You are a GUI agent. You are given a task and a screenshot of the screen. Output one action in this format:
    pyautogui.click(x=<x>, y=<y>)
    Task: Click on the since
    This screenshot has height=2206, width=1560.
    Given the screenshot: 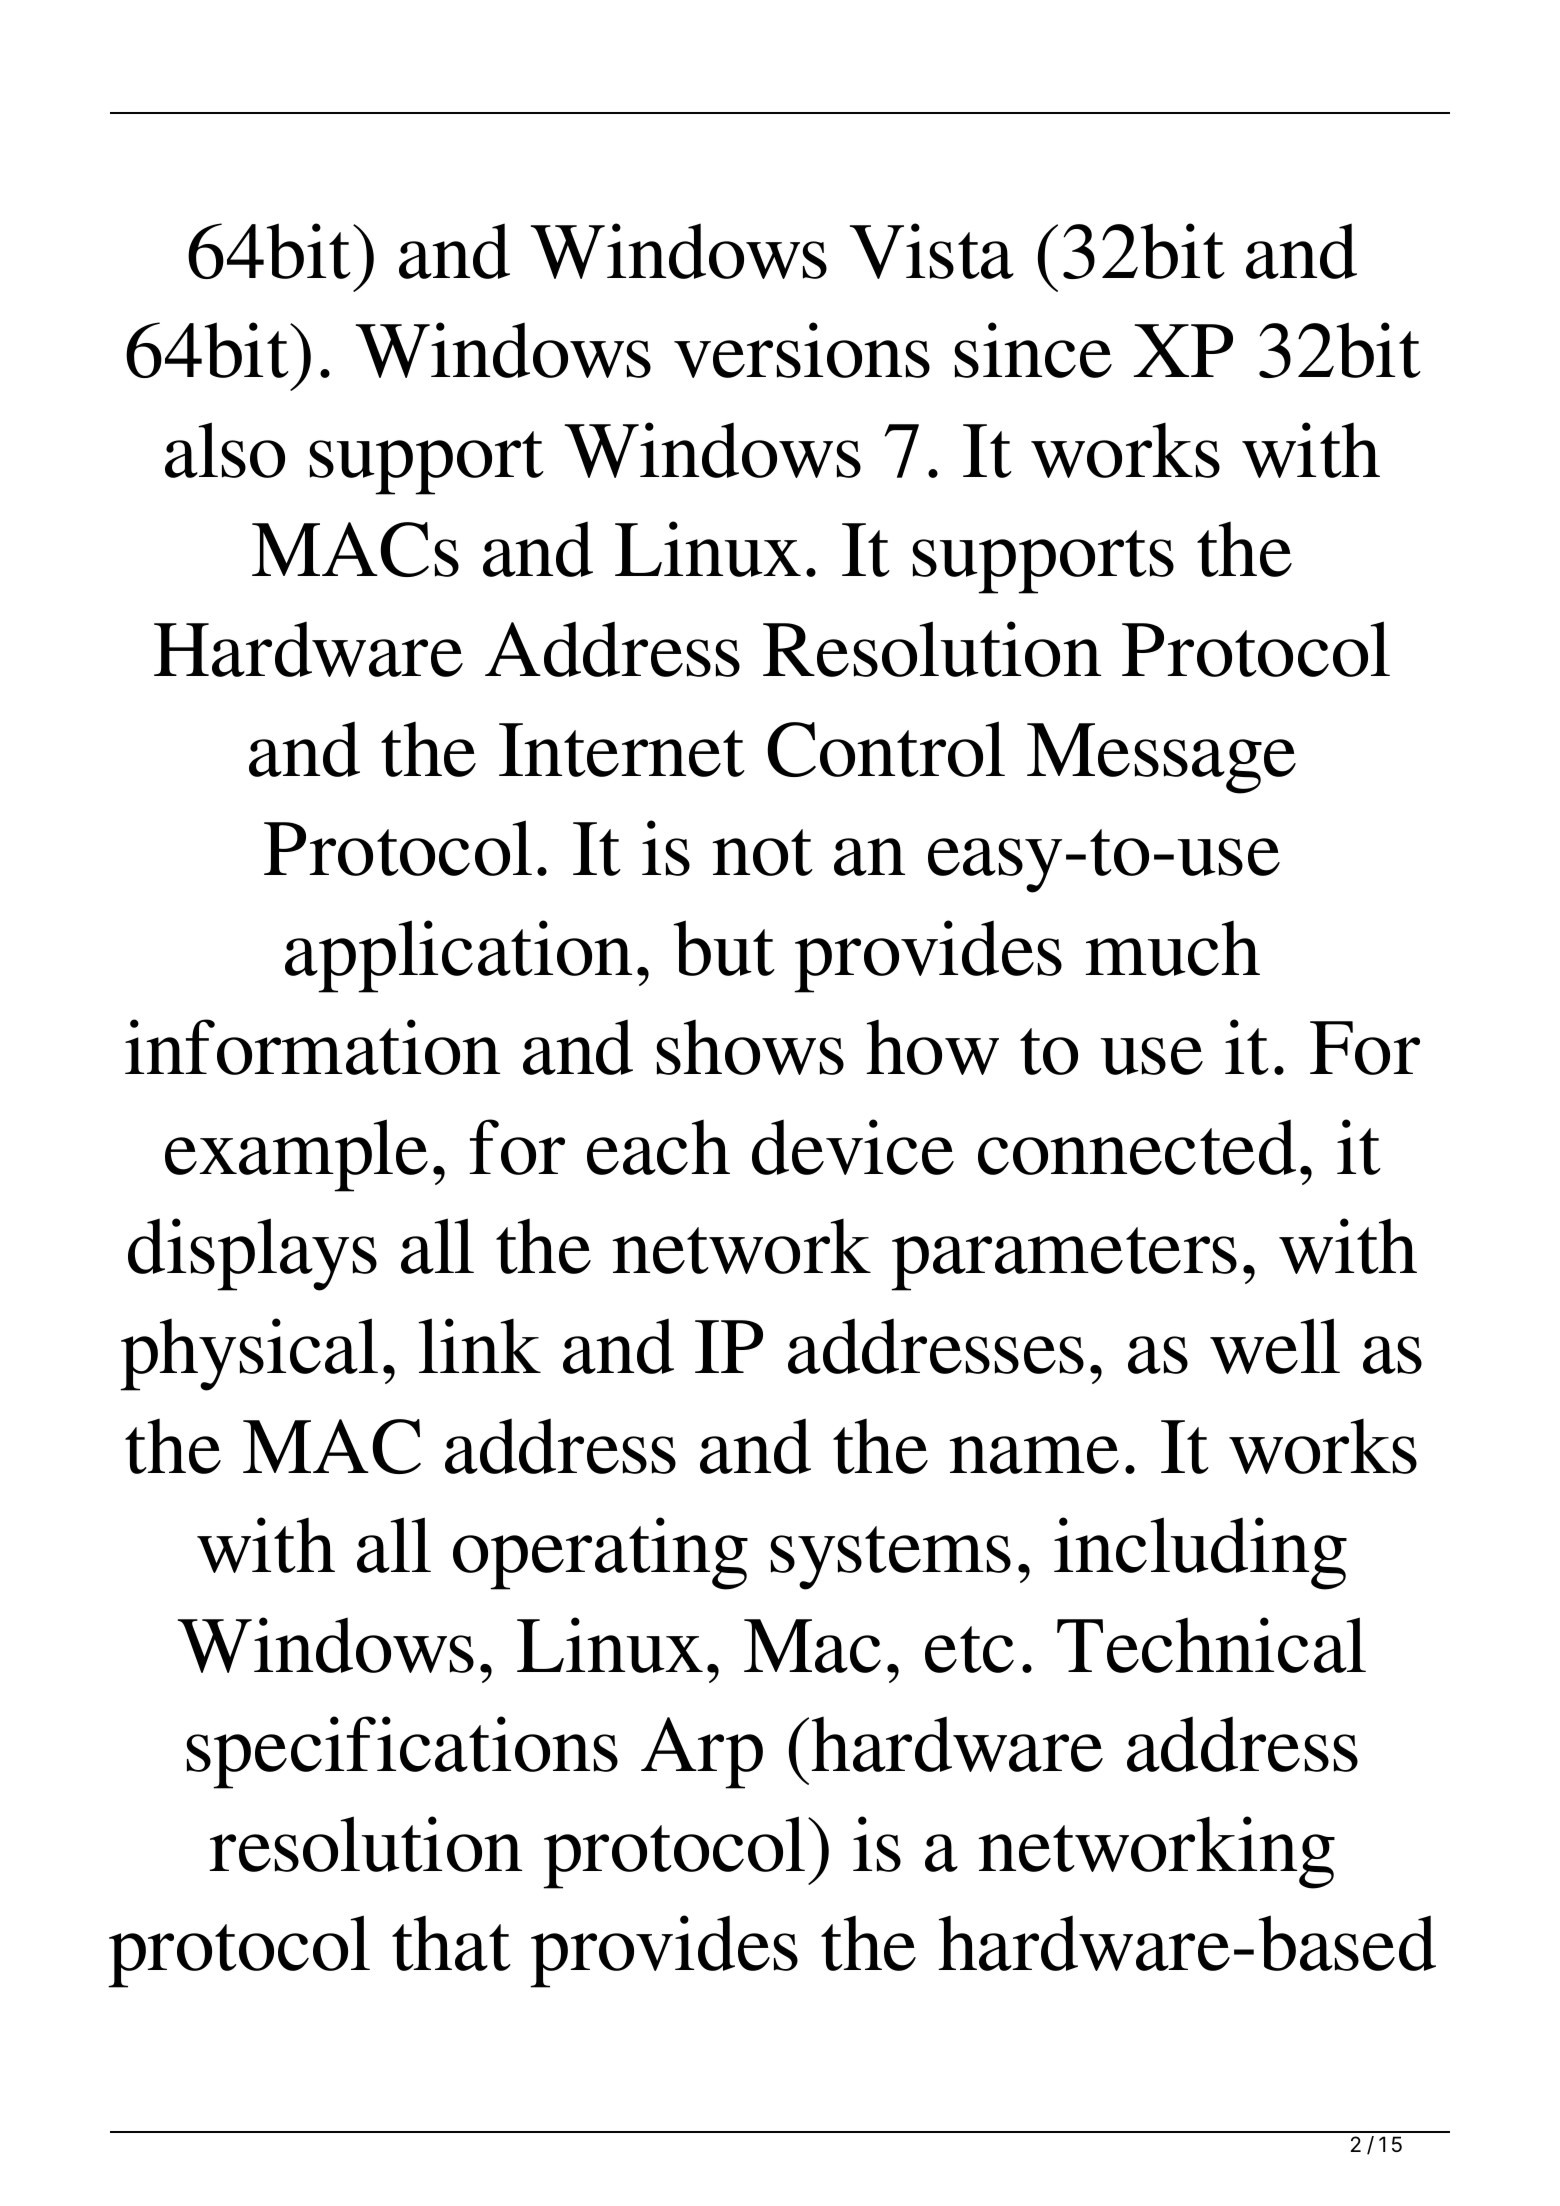 What is the action you would take?
    pyautogui.click(x=1033, y=350)
